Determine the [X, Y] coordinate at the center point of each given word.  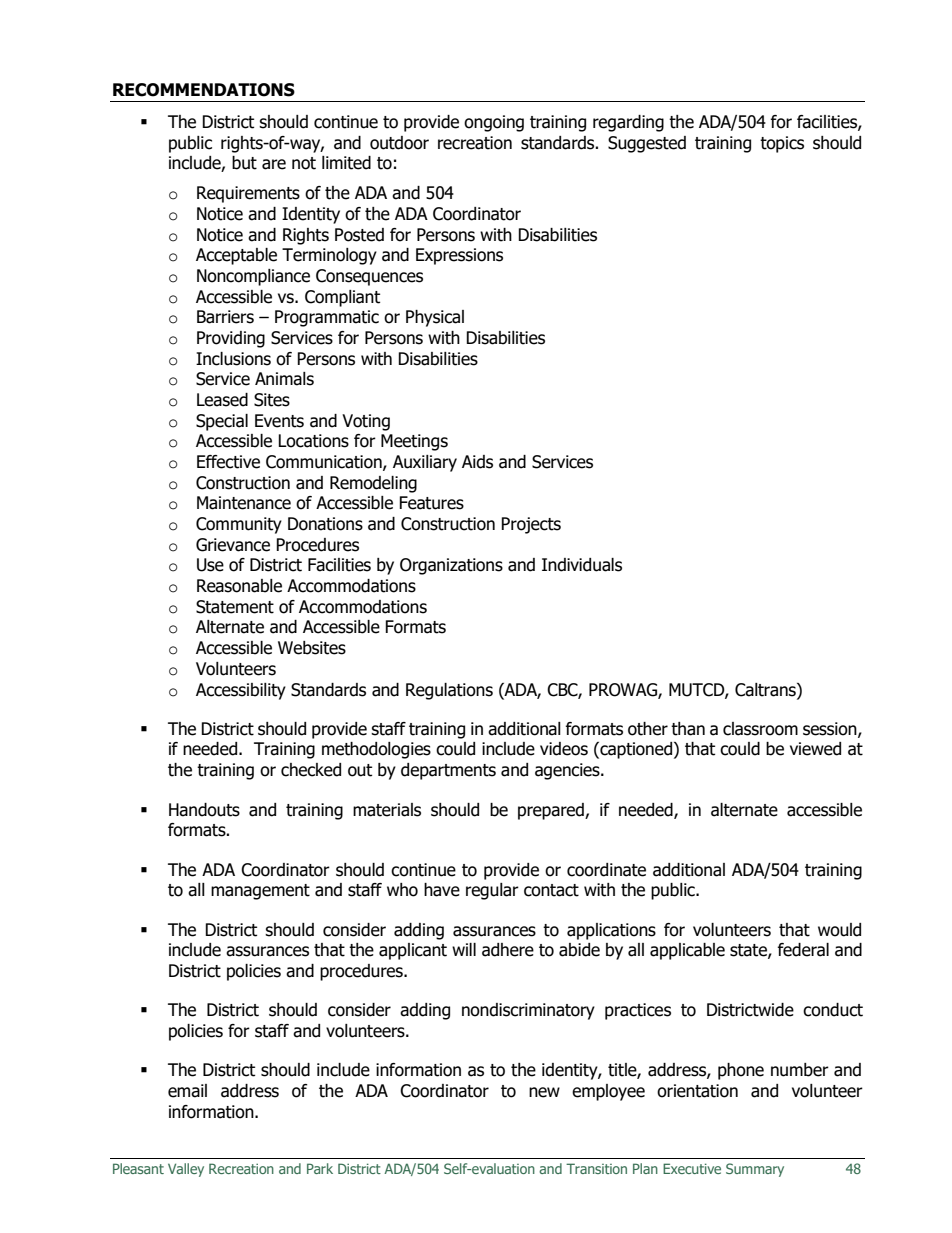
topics [782, 144]
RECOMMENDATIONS [204, 90]
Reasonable [239, 586]
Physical [435, 318]
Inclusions [233, 359]
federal [803, 950]
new [544, 1092]
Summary [755, 1170]
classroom [760, 729]
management [260, 892]
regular [492, 891]
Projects [531, 525]
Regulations [449, 691]
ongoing [494, 123]
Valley [186, 1170]
